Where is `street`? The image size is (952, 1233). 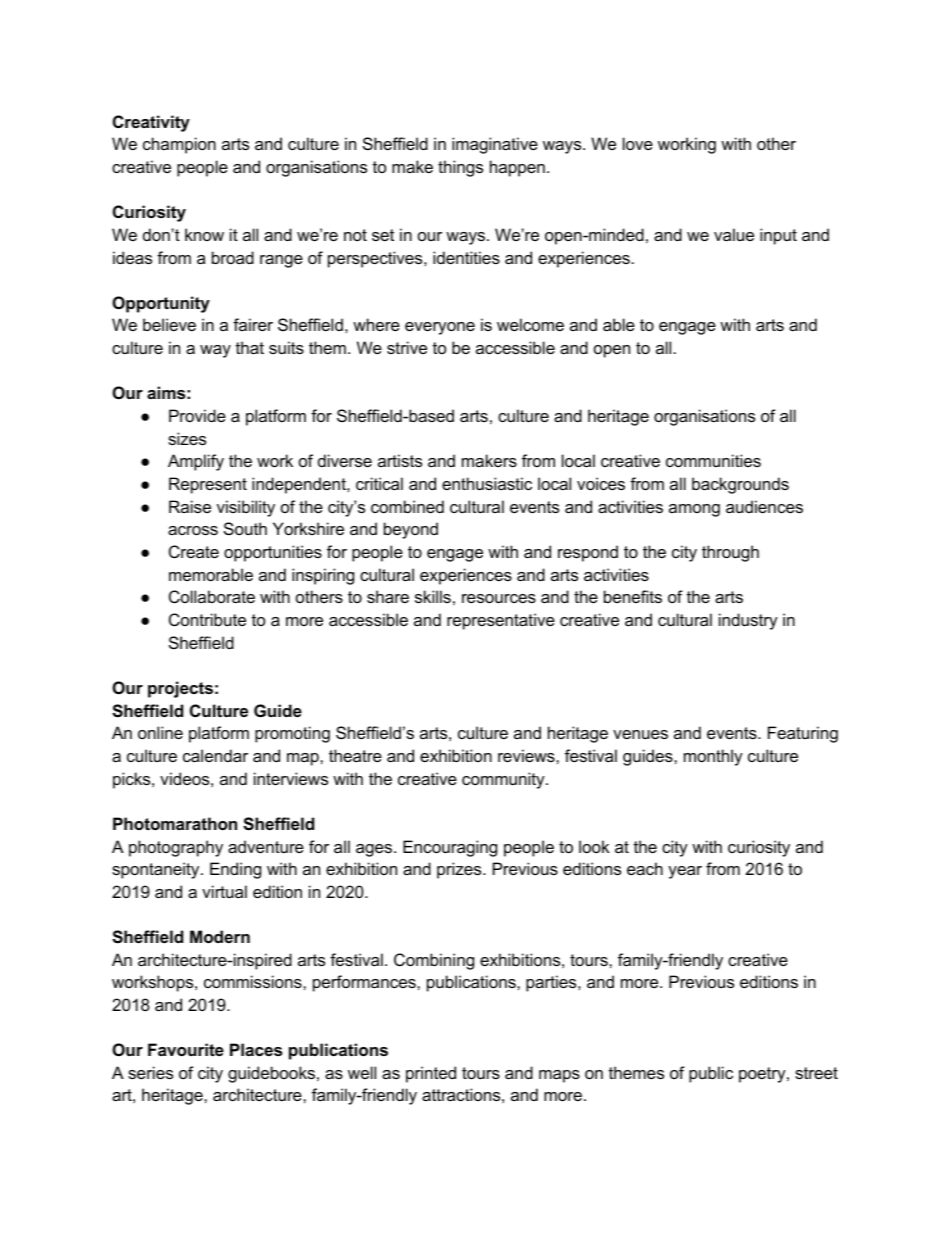
street is located at coordinates (816, 1073).
